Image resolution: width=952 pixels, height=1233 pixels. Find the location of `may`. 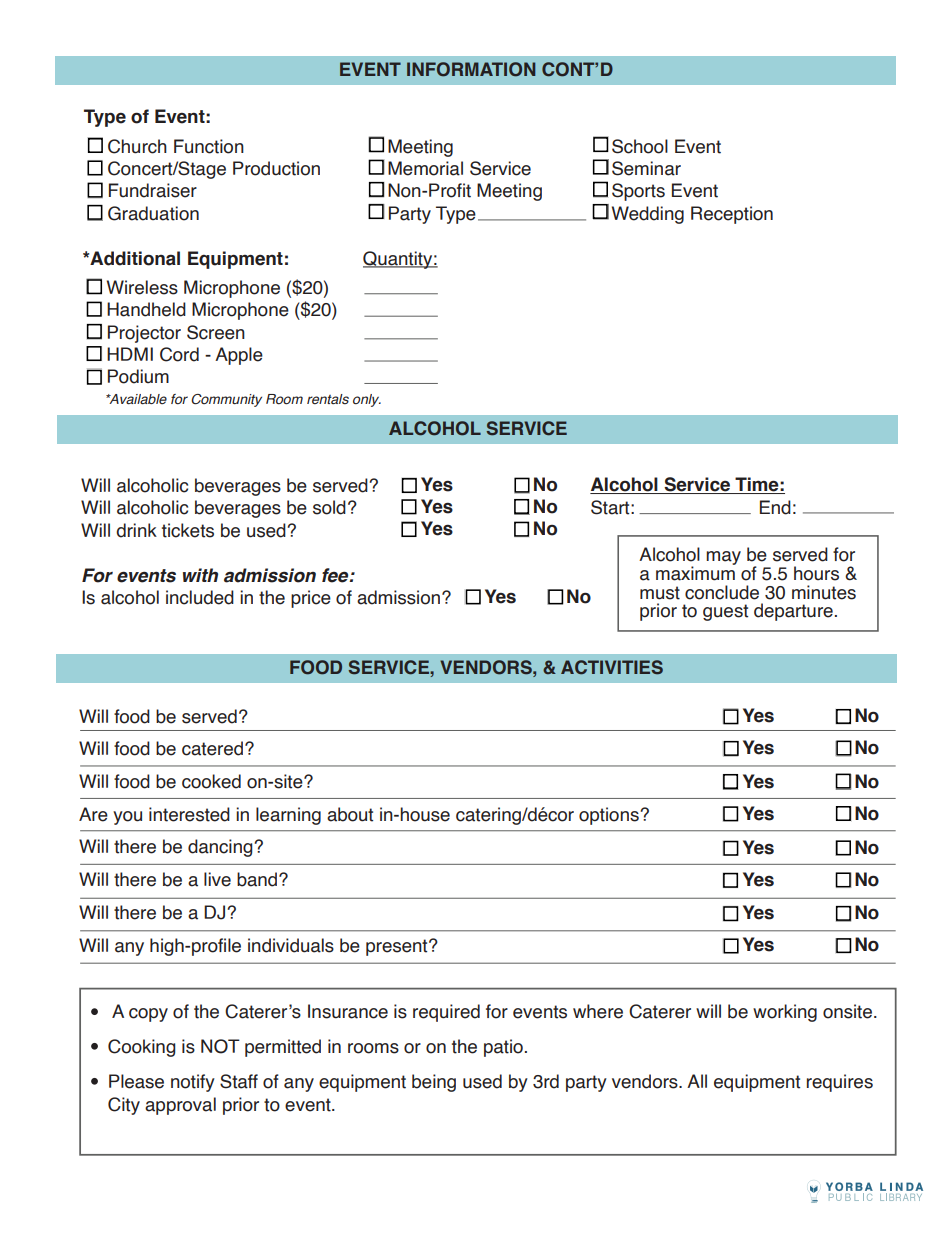

may is located at coordinates (723, 558).
